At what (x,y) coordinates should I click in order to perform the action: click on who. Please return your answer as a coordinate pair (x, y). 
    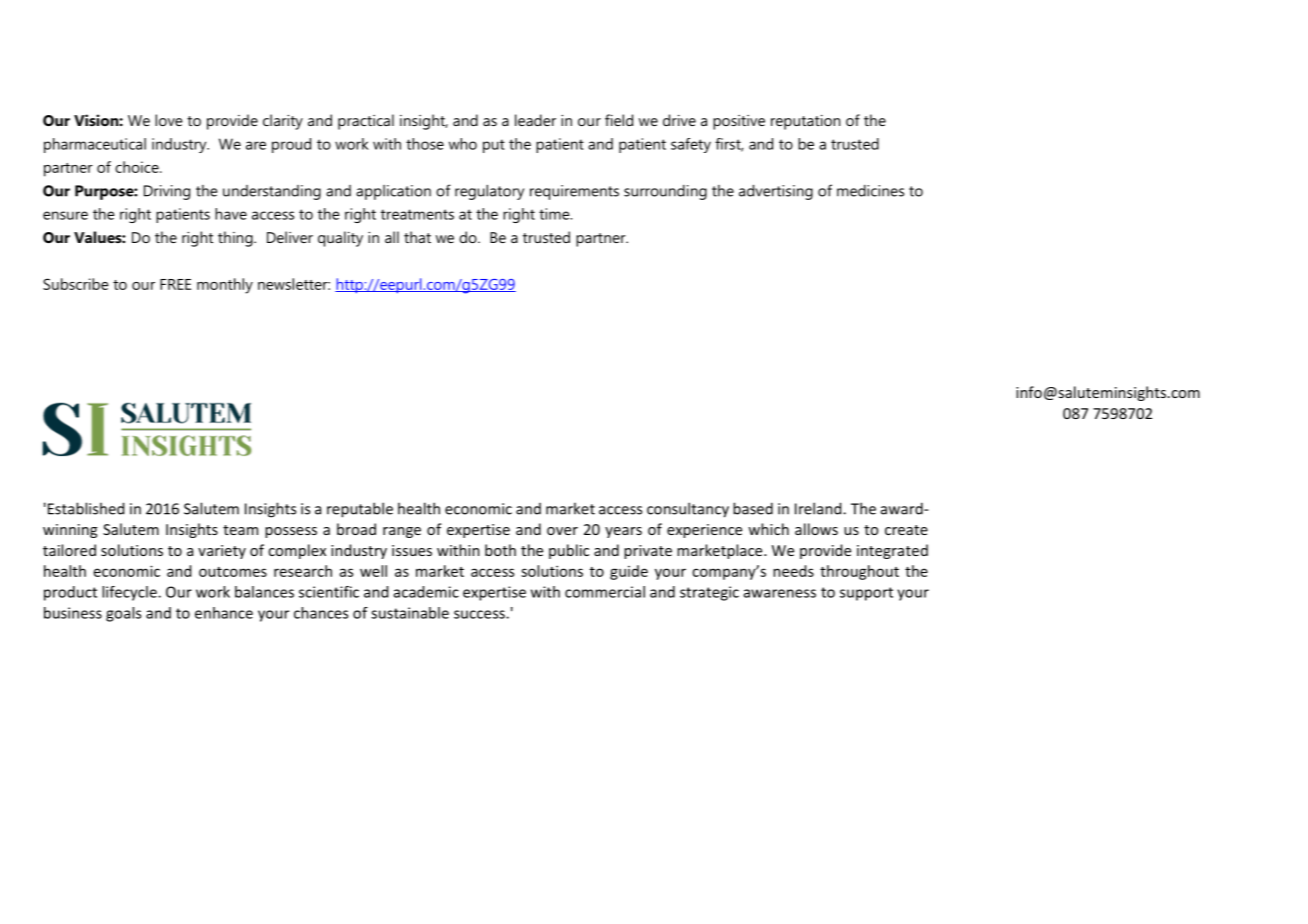
    Looking at the image, I should click on (463, 144).
